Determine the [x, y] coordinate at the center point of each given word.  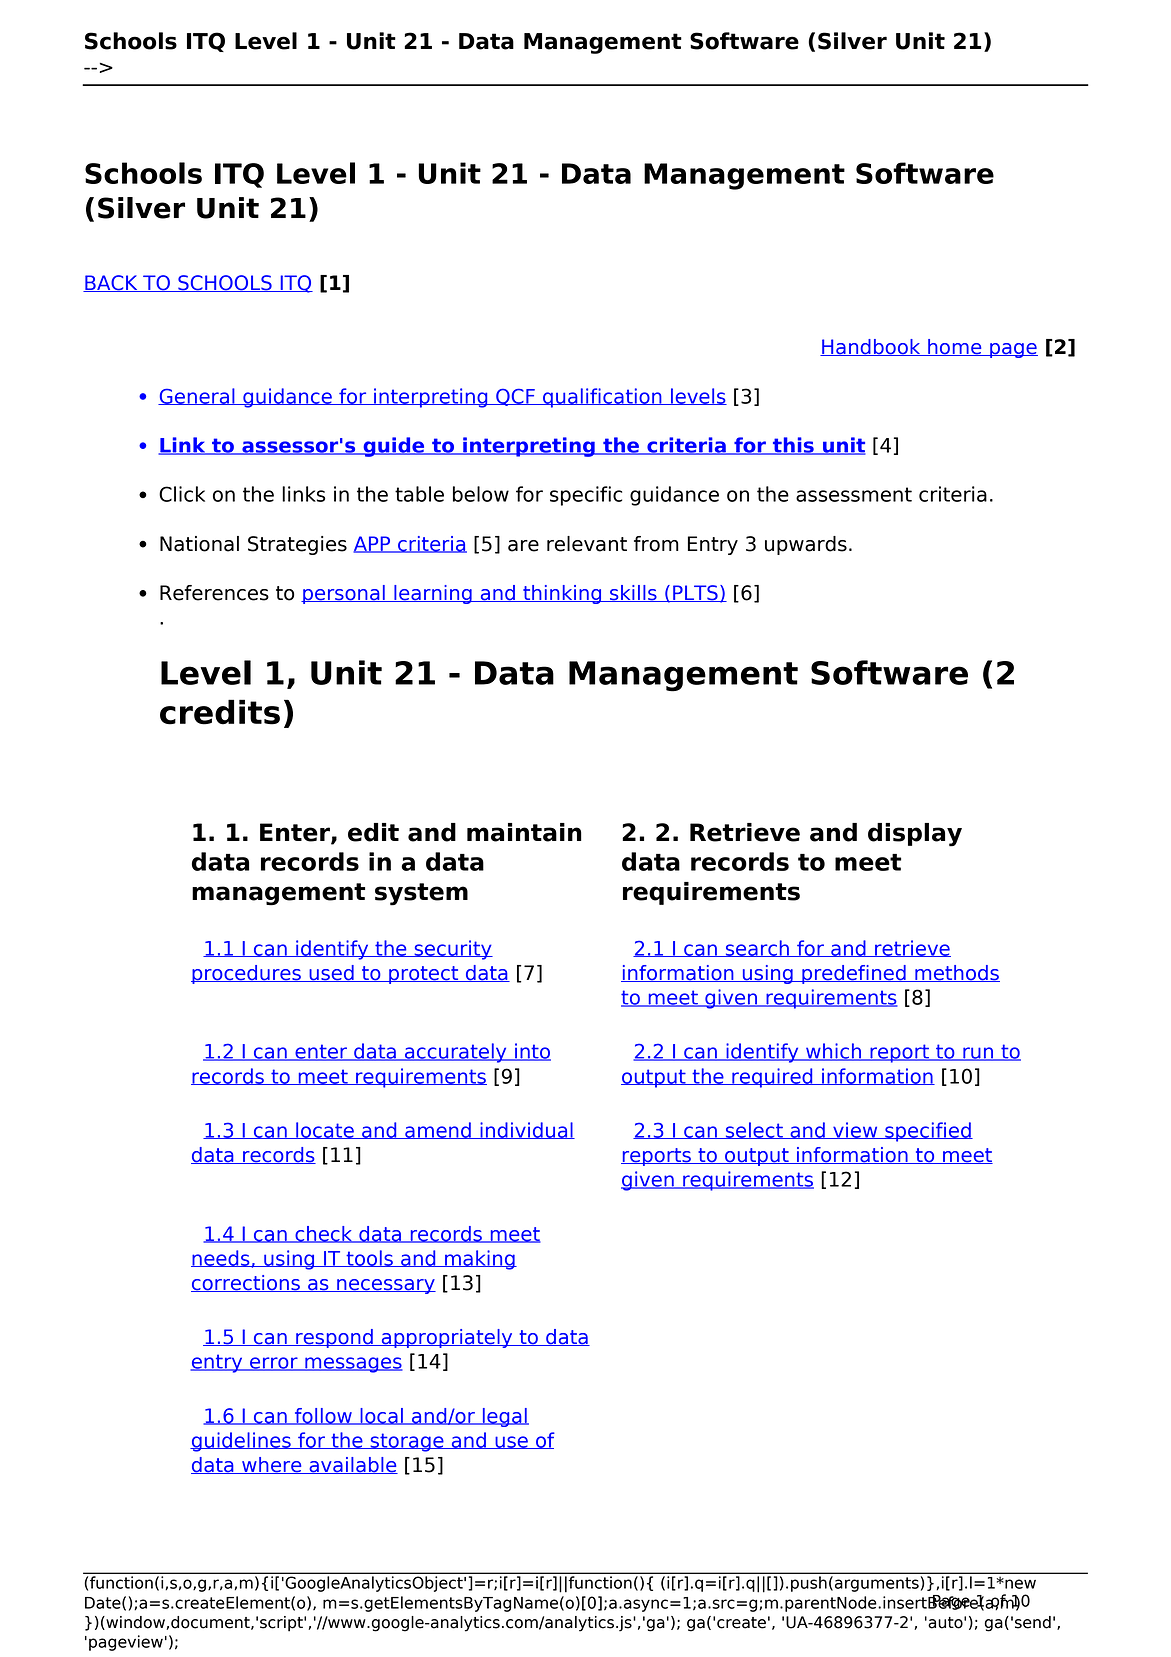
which [834, 1052]
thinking [562, 594]
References [214, 593]
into [532, 1052]
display [915, 835]
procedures [247, 974]
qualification [602, 398]
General [197, 396]
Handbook [871, 347]
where [272, 1465]
